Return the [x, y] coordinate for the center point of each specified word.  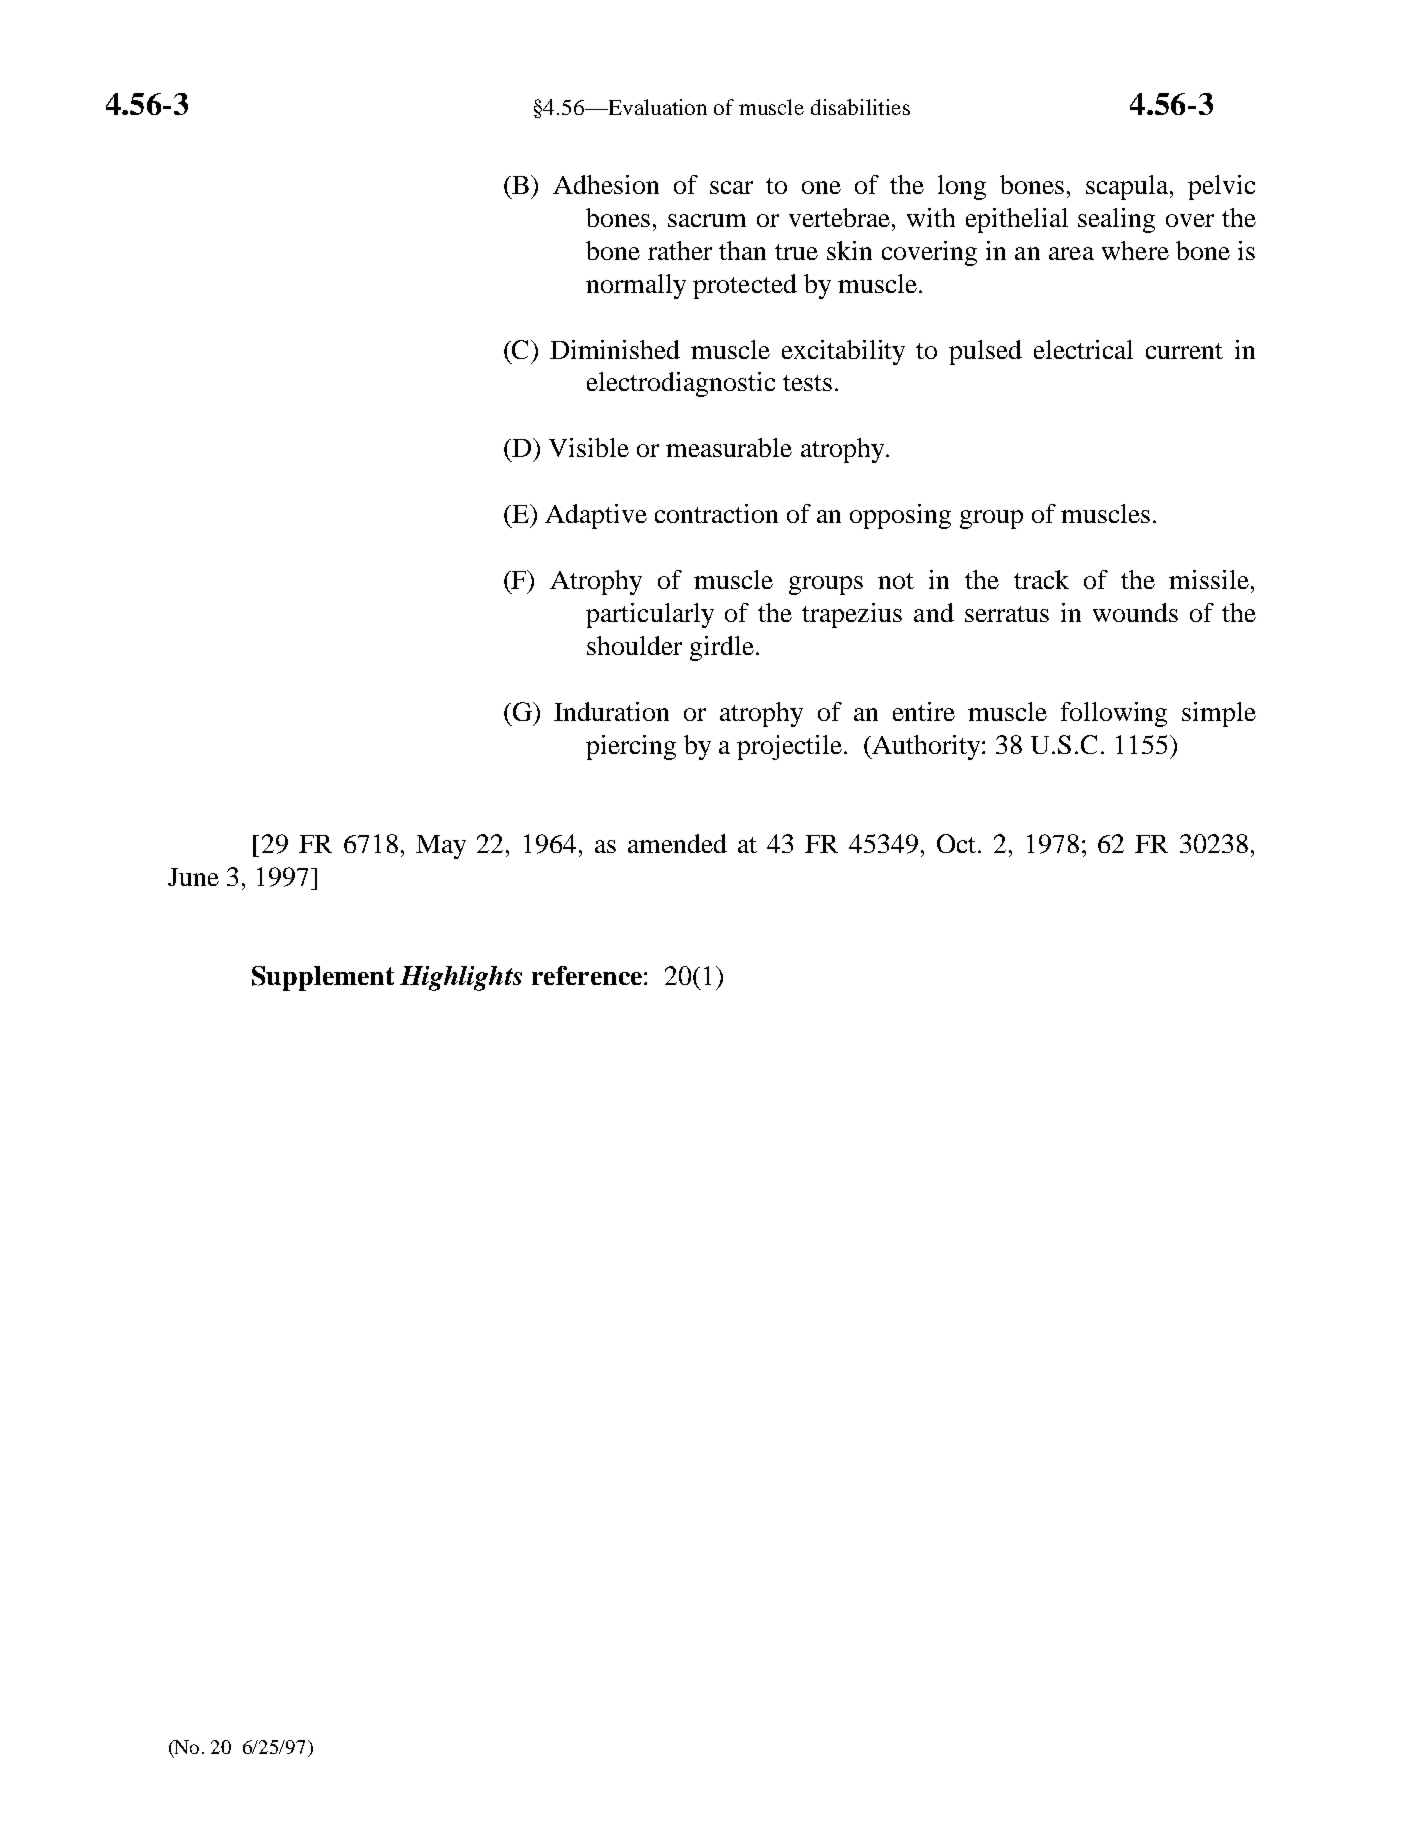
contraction [716, 513]
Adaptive [596, 516]
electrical [1083, 349]
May [441, 847]
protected [745, 286]
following [1114, 714]
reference [587, 975]
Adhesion [606, 184]
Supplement [323, 978]
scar [731, 187]
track [1041, 579]
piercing [631, 747]
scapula [1128, 187]
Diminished [615, 349]
